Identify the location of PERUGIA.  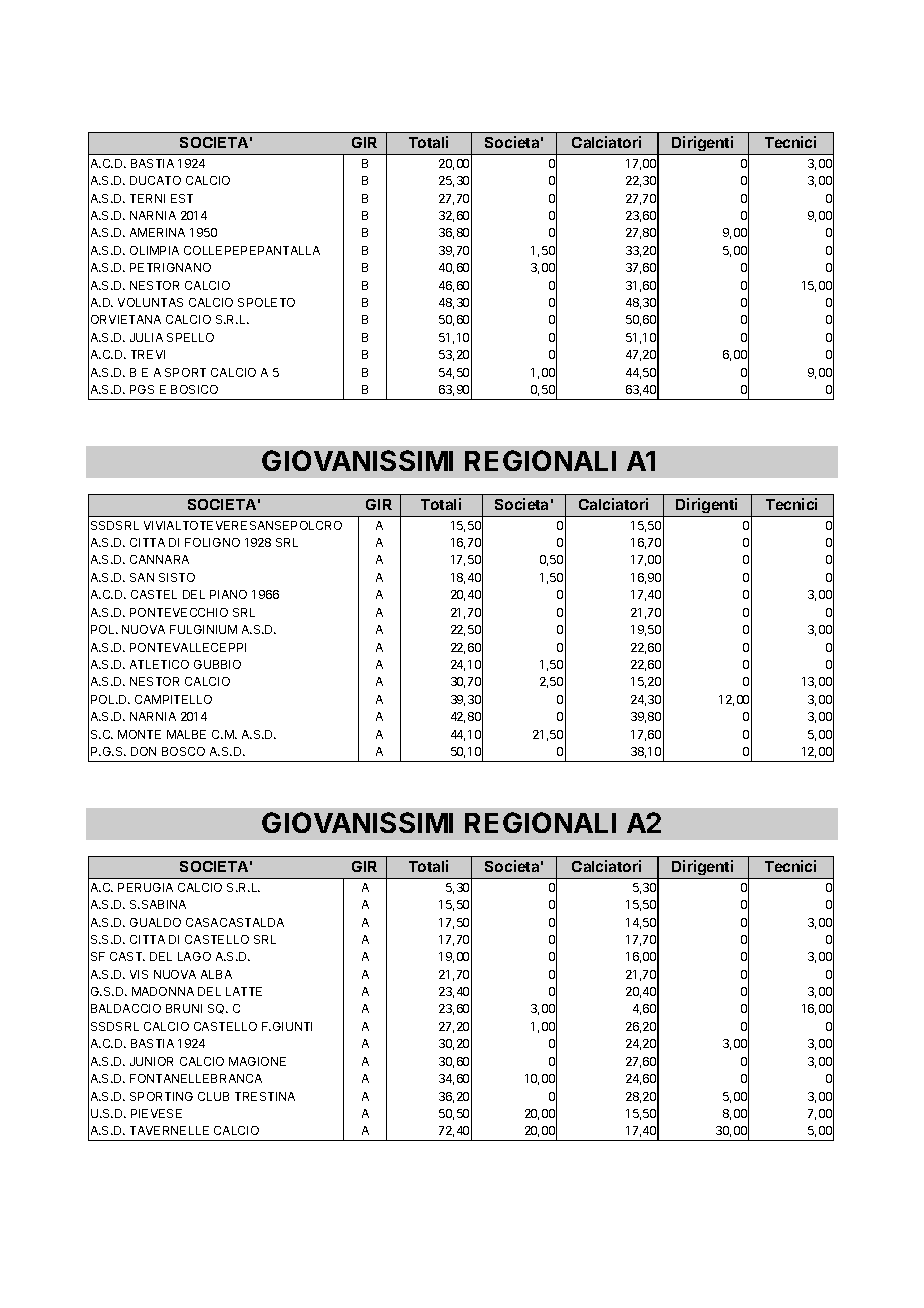
(145, 887).
